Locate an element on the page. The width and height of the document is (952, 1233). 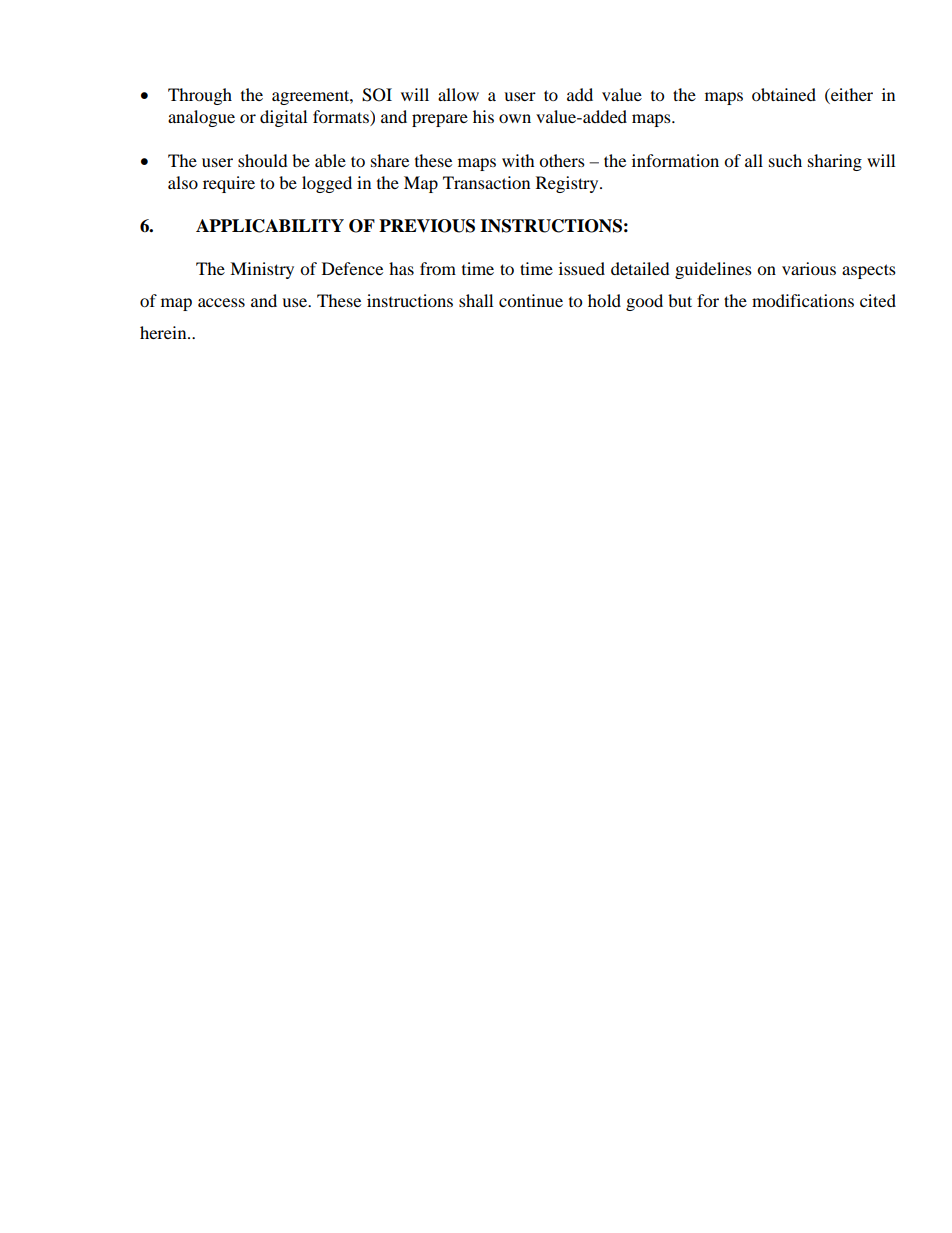
various is located at coordinates (809, 268).
